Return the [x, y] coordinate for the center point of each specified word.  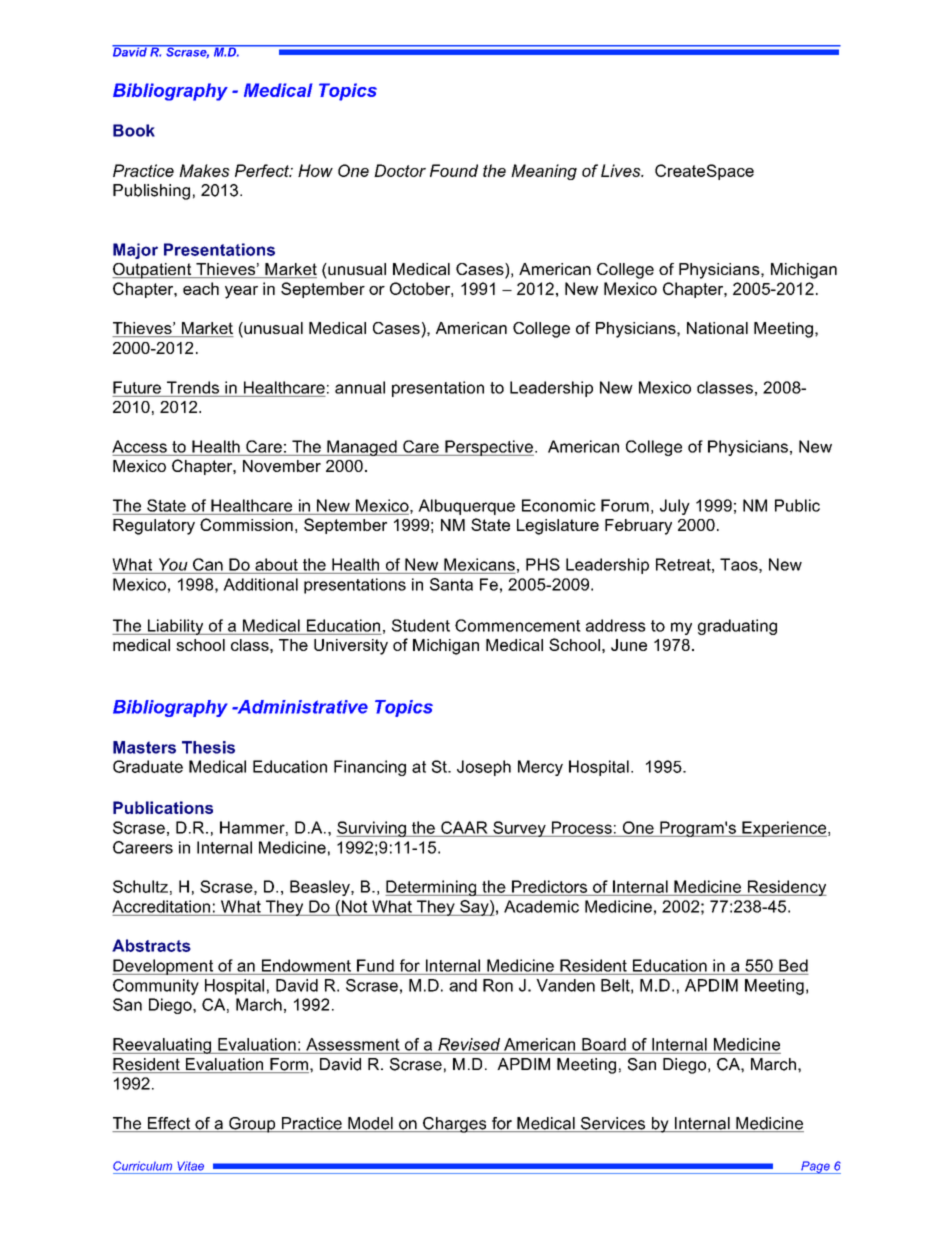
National [717, 328]
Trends [193, 387]
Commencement [518, 625]
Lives [622, 170]
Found [454, 170]
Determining [432, 888]
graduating [737, 627]
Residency [786, 888]
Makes [204, 170]
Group [252, 1125]
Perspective [488, 448]
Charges [455, 1125]
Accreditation [161, 906]
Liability [175, 627]
